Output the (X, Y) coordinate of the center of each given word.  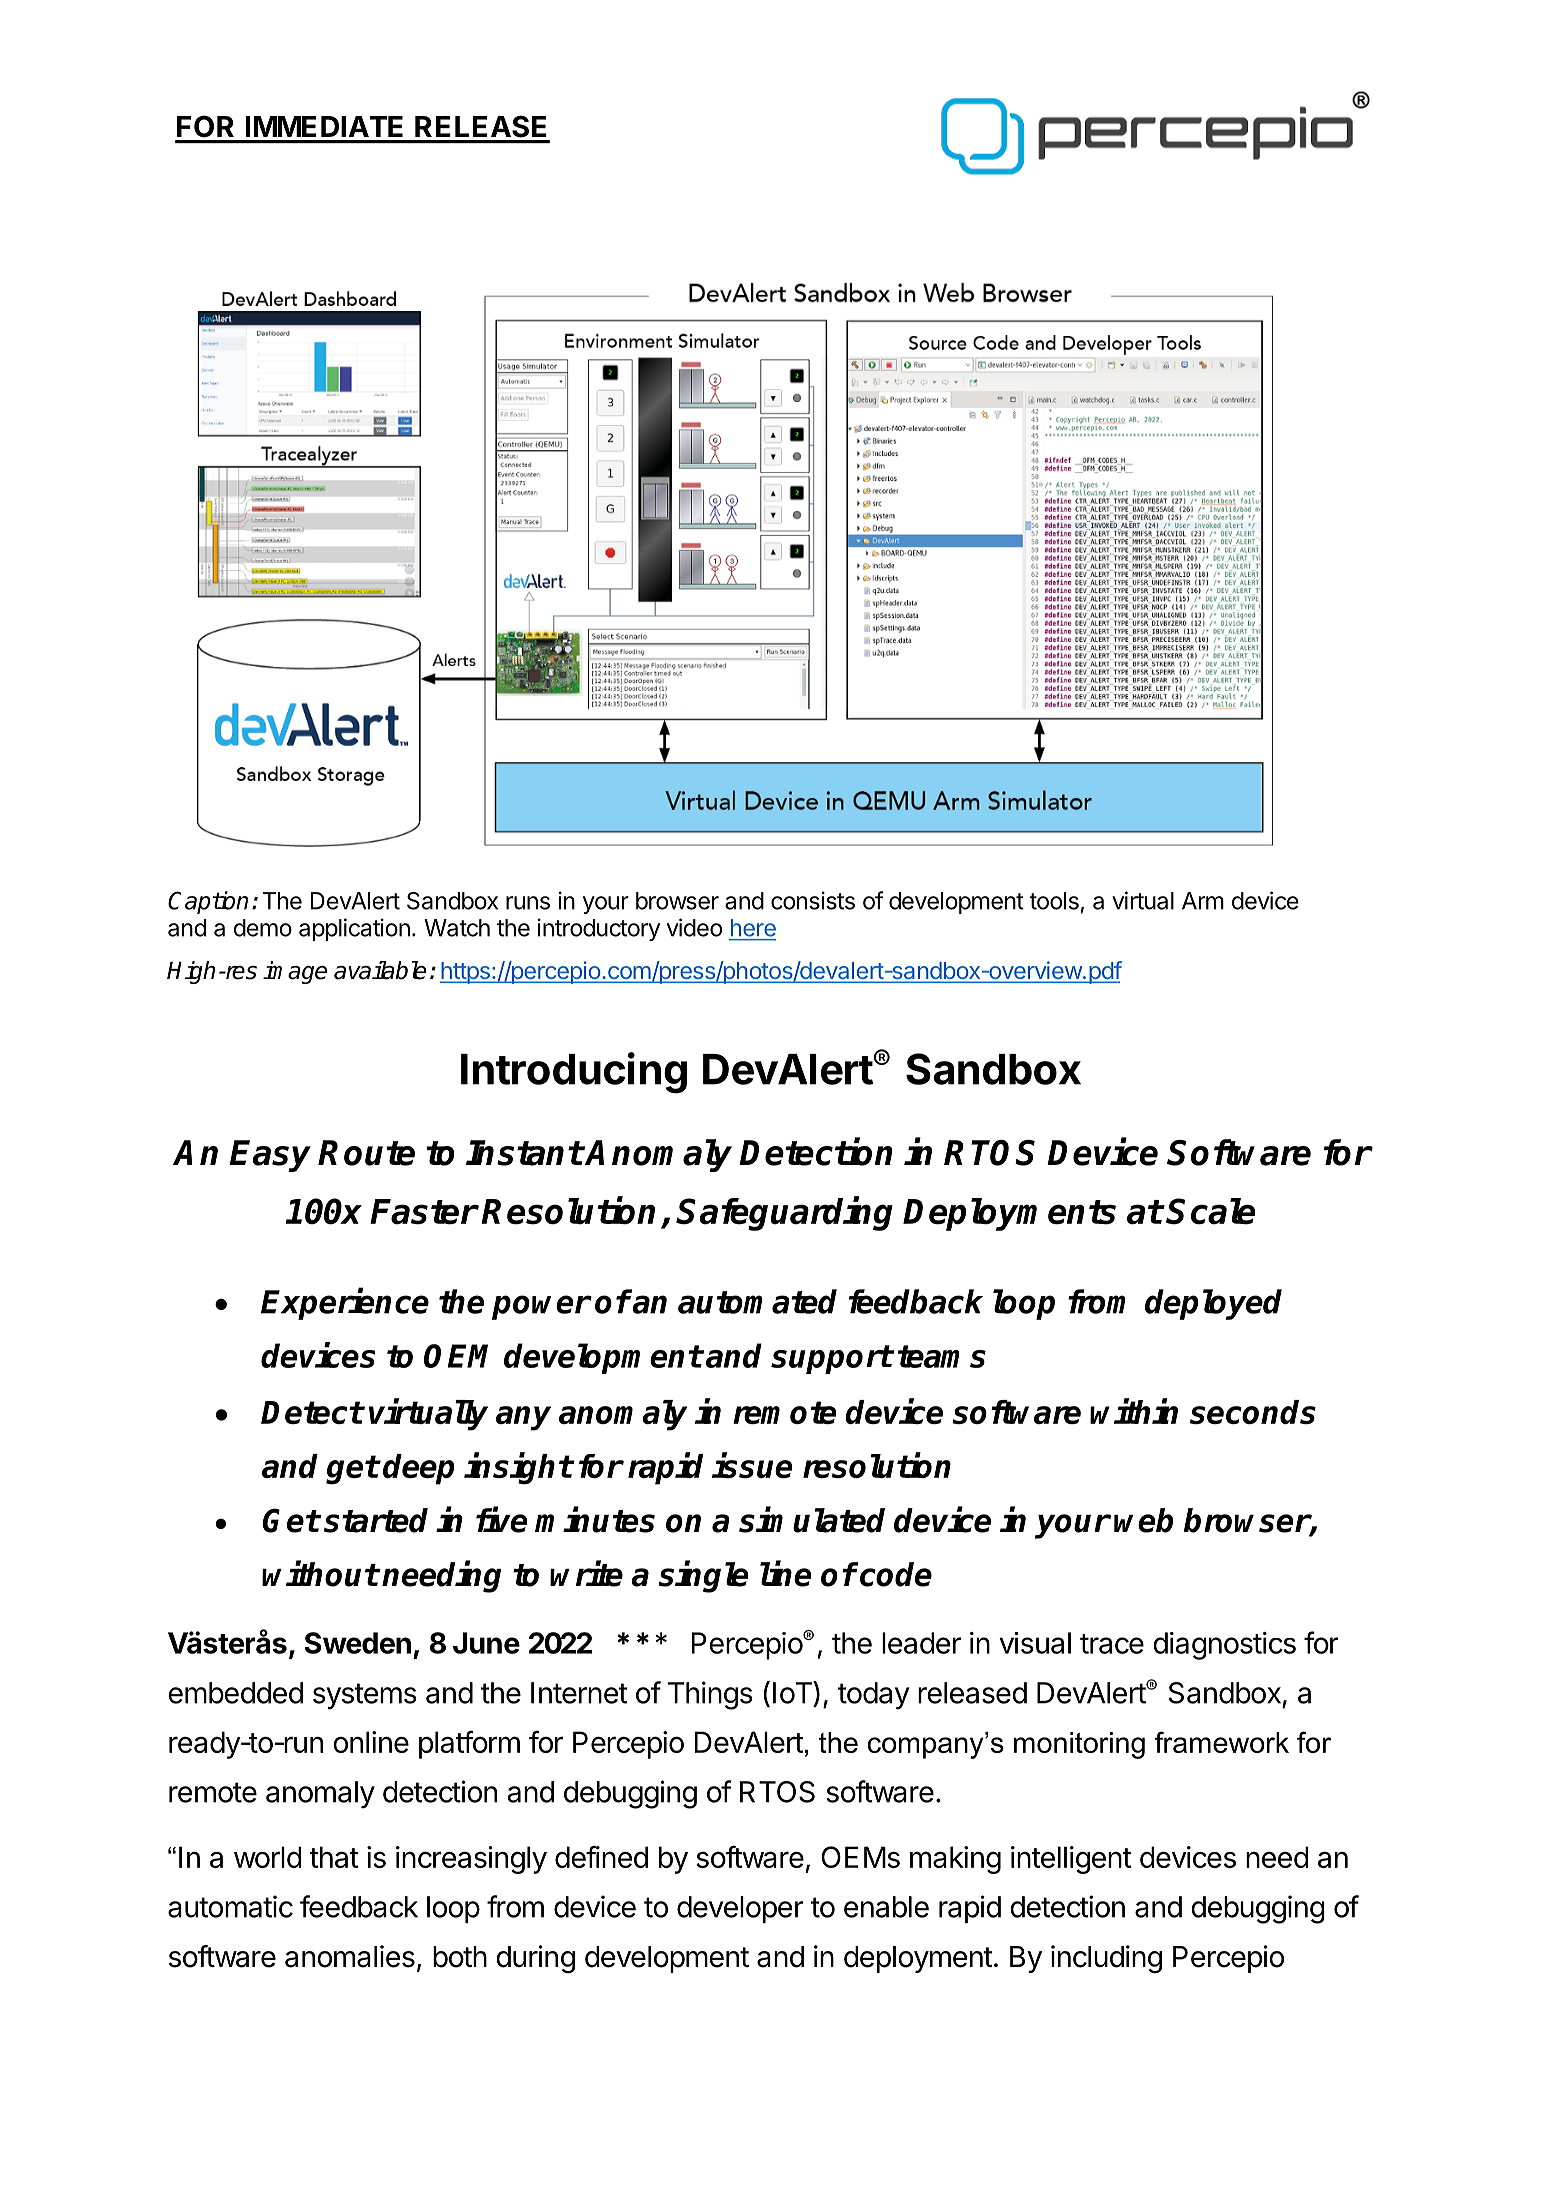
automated (757, 1301)
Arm (1203, 901)
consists (813, 900)
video (694, 927)
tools (1054, 901)
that (334, 1857)
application (354, 929)
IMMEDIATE (324, 126)
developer (740, 1909)
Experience (345, 1304)
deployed (1213, 1304)
